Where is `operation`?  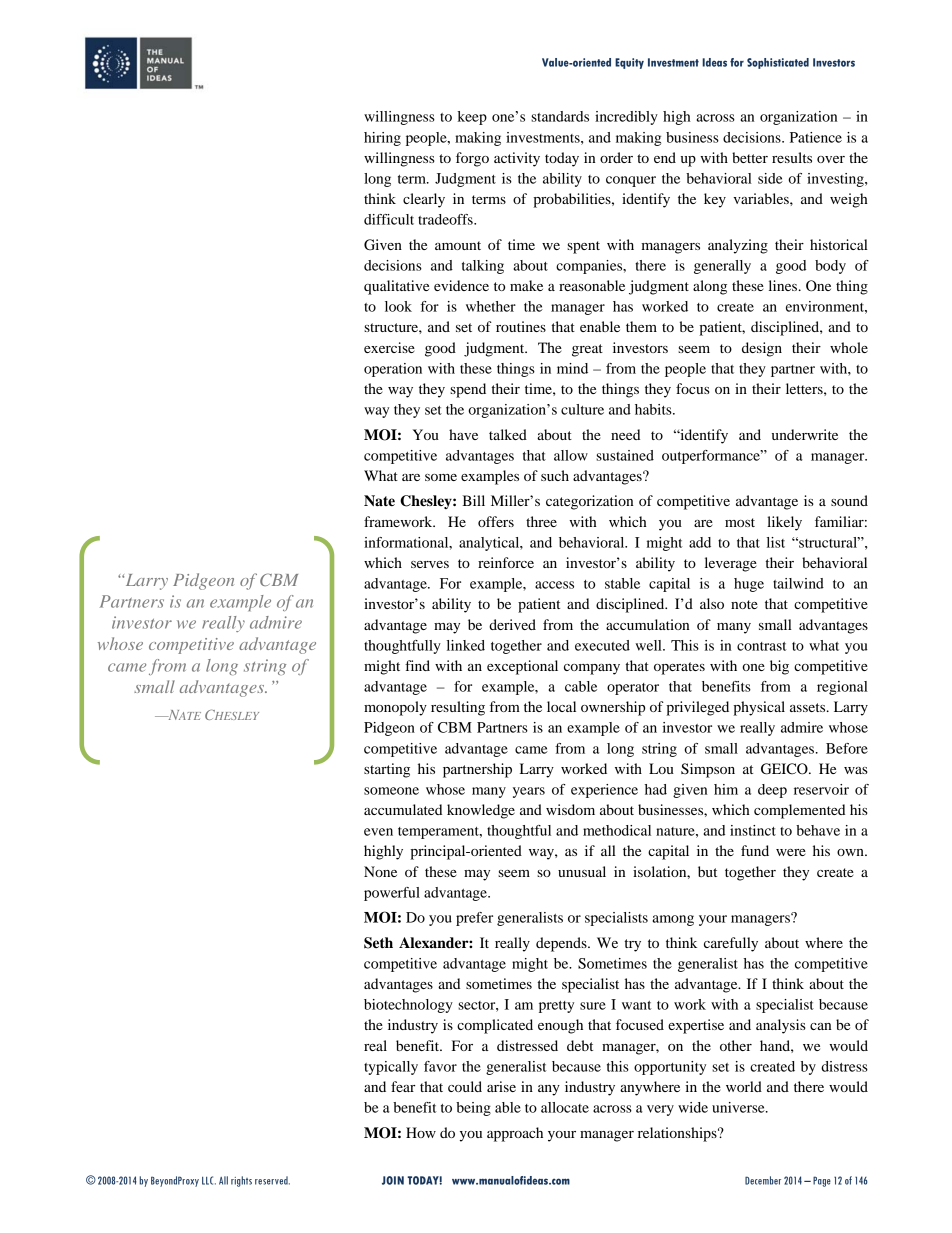 operation is located at coordinates (393, 370).
